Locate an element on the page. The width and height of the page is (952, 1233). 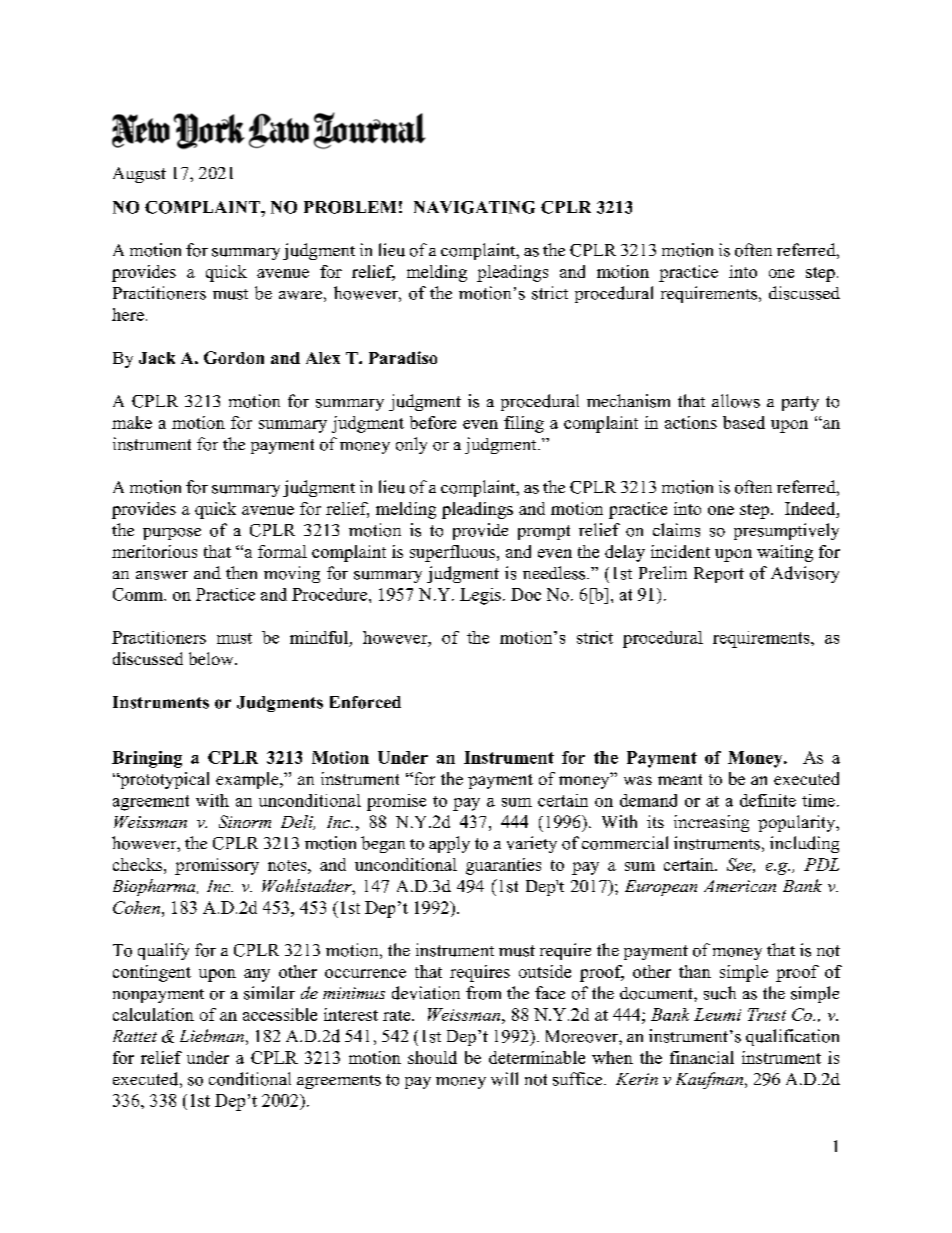
allows is located at coordinates (736, 401).
